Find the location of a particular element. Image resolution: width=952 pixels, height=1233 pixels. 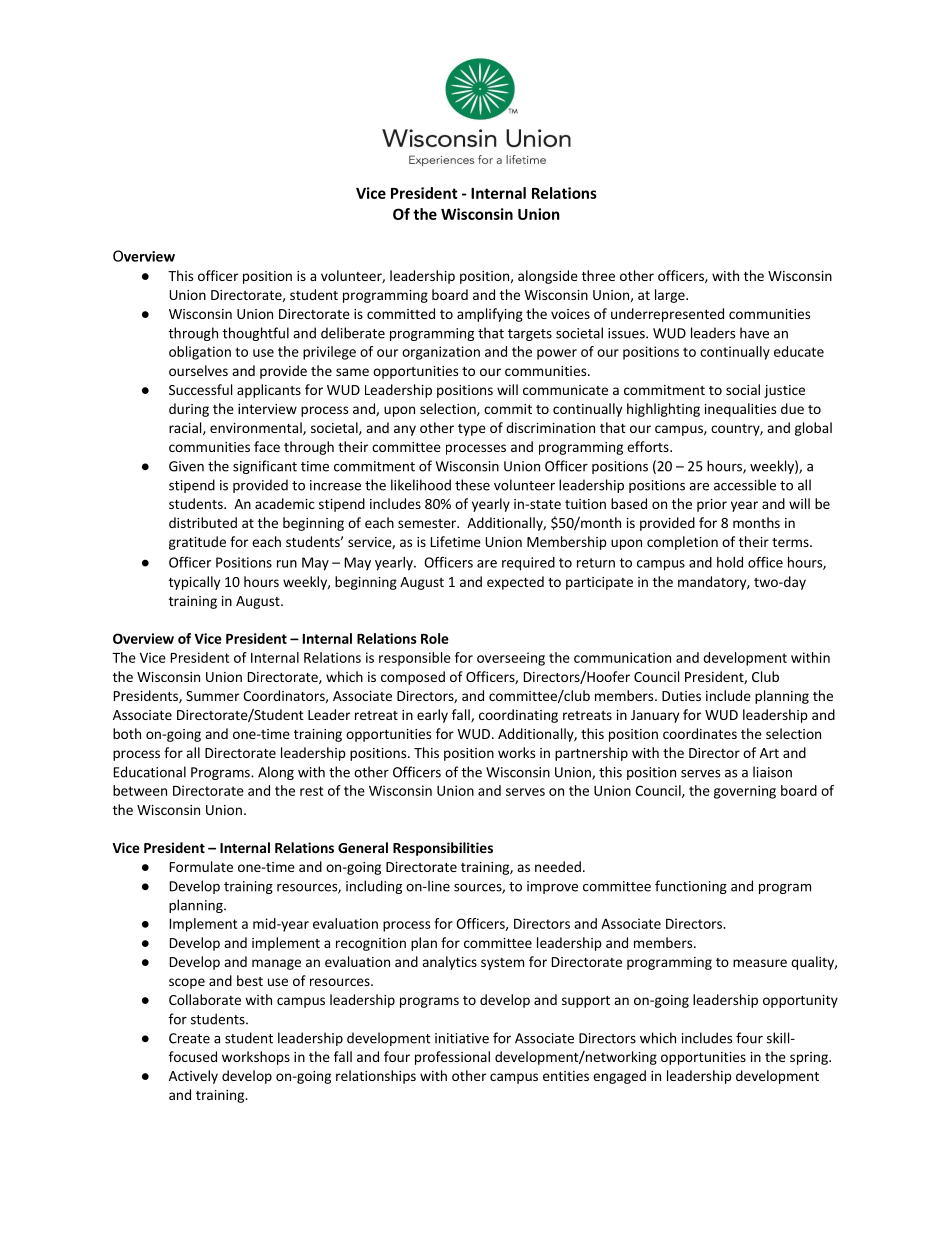

spring is located at coordinates (810, 1058).
